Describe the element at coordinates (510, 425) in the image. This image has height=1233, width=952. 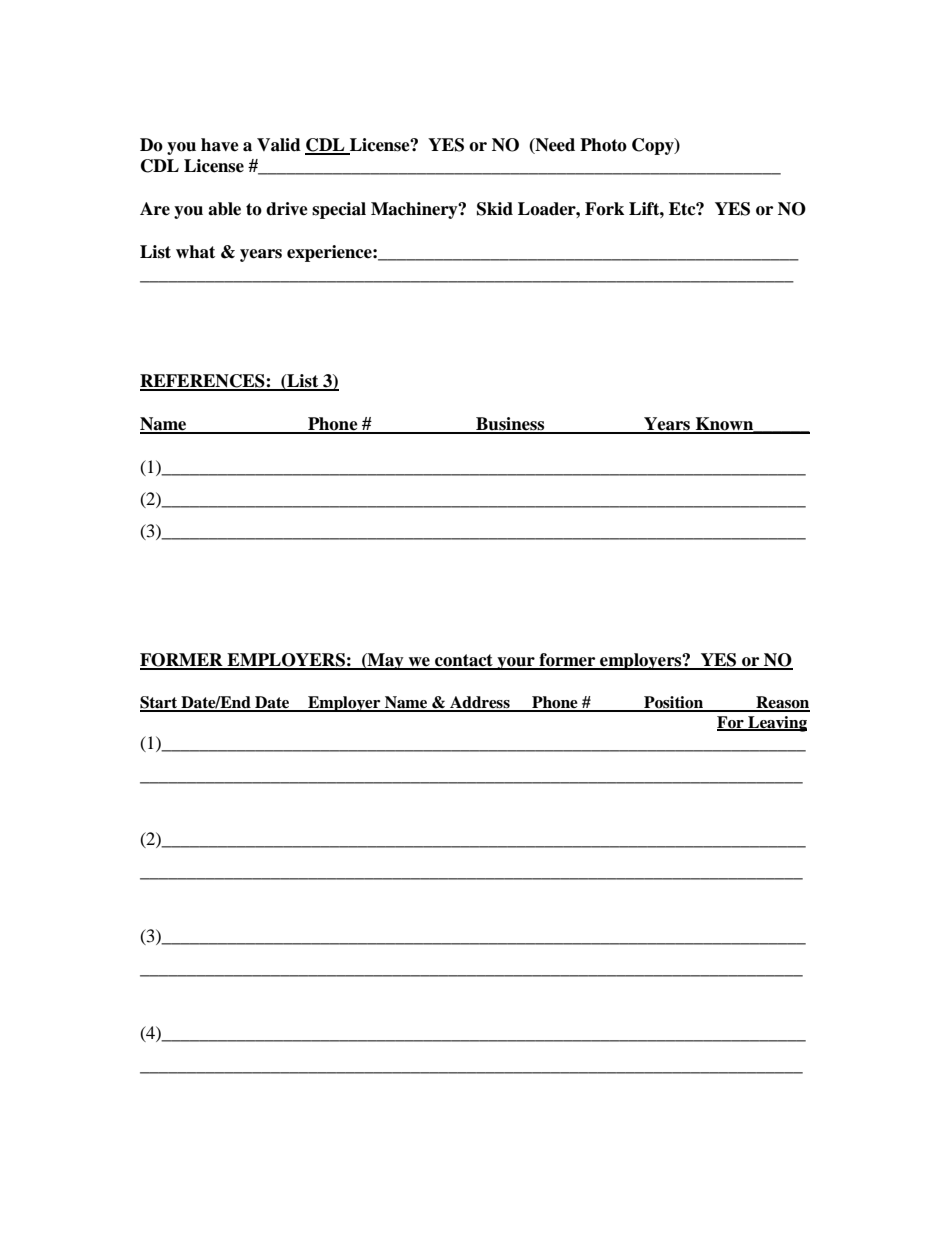
I see `Business` at that location.
